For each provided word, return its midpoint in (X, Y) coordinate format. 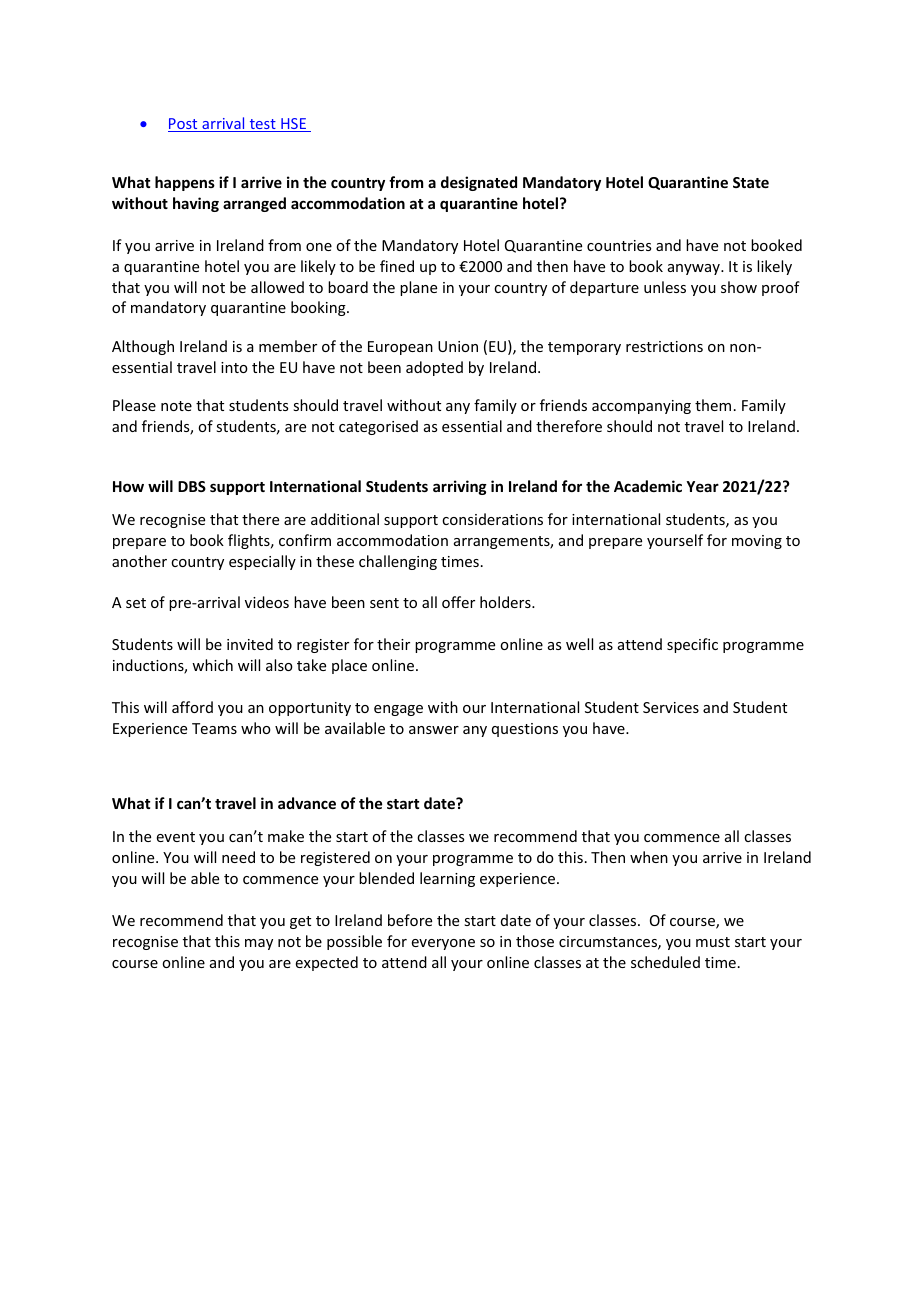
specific (692, 645)
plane (418, 288)
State (751, 182)
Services (671, 707)
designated (479, 183)
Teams (214, 728)
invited (250, 644)
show (739, 287)
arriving (460, 487)
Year (702, 486)
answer (434, 730)
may (259, 944)
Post (184, 125)
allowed (277, 287)
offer (458, 602)
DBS (192, 486)
